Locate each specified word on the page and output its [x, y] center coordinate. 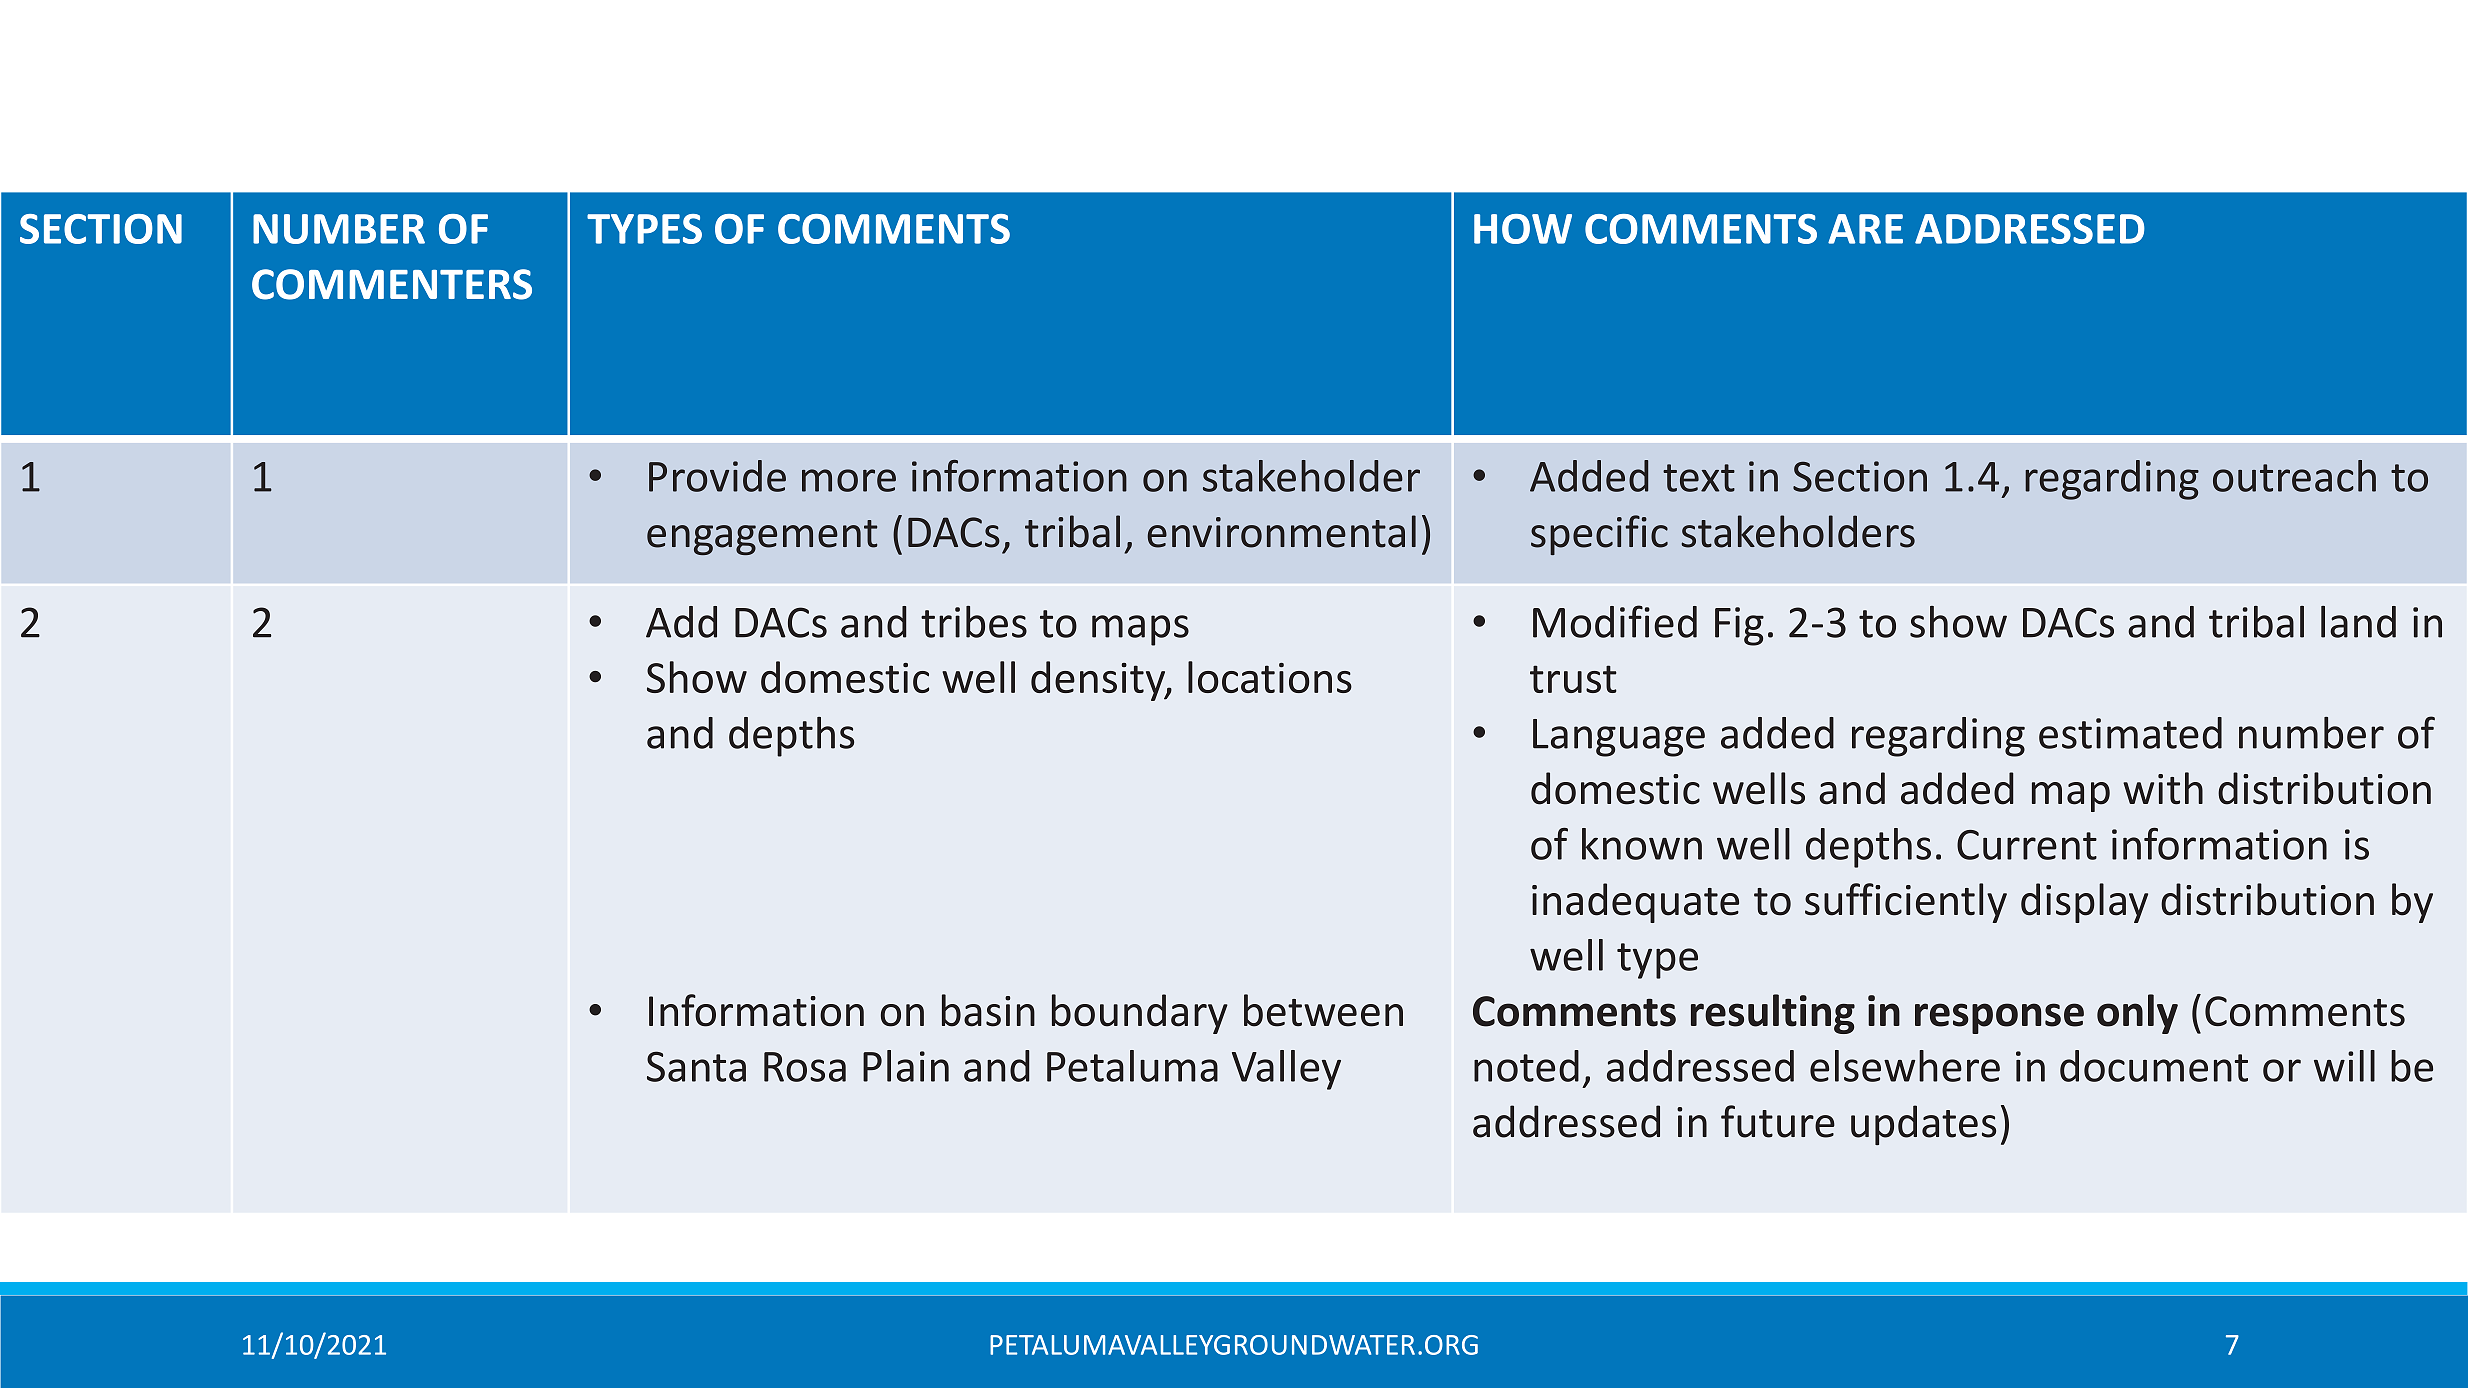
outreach [2294, 476]
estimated [2130, 733]
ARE [1865, 229]
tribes [974, 622]
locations [1270, 677]
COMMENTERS [392, 284]
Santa [696, 1066]
